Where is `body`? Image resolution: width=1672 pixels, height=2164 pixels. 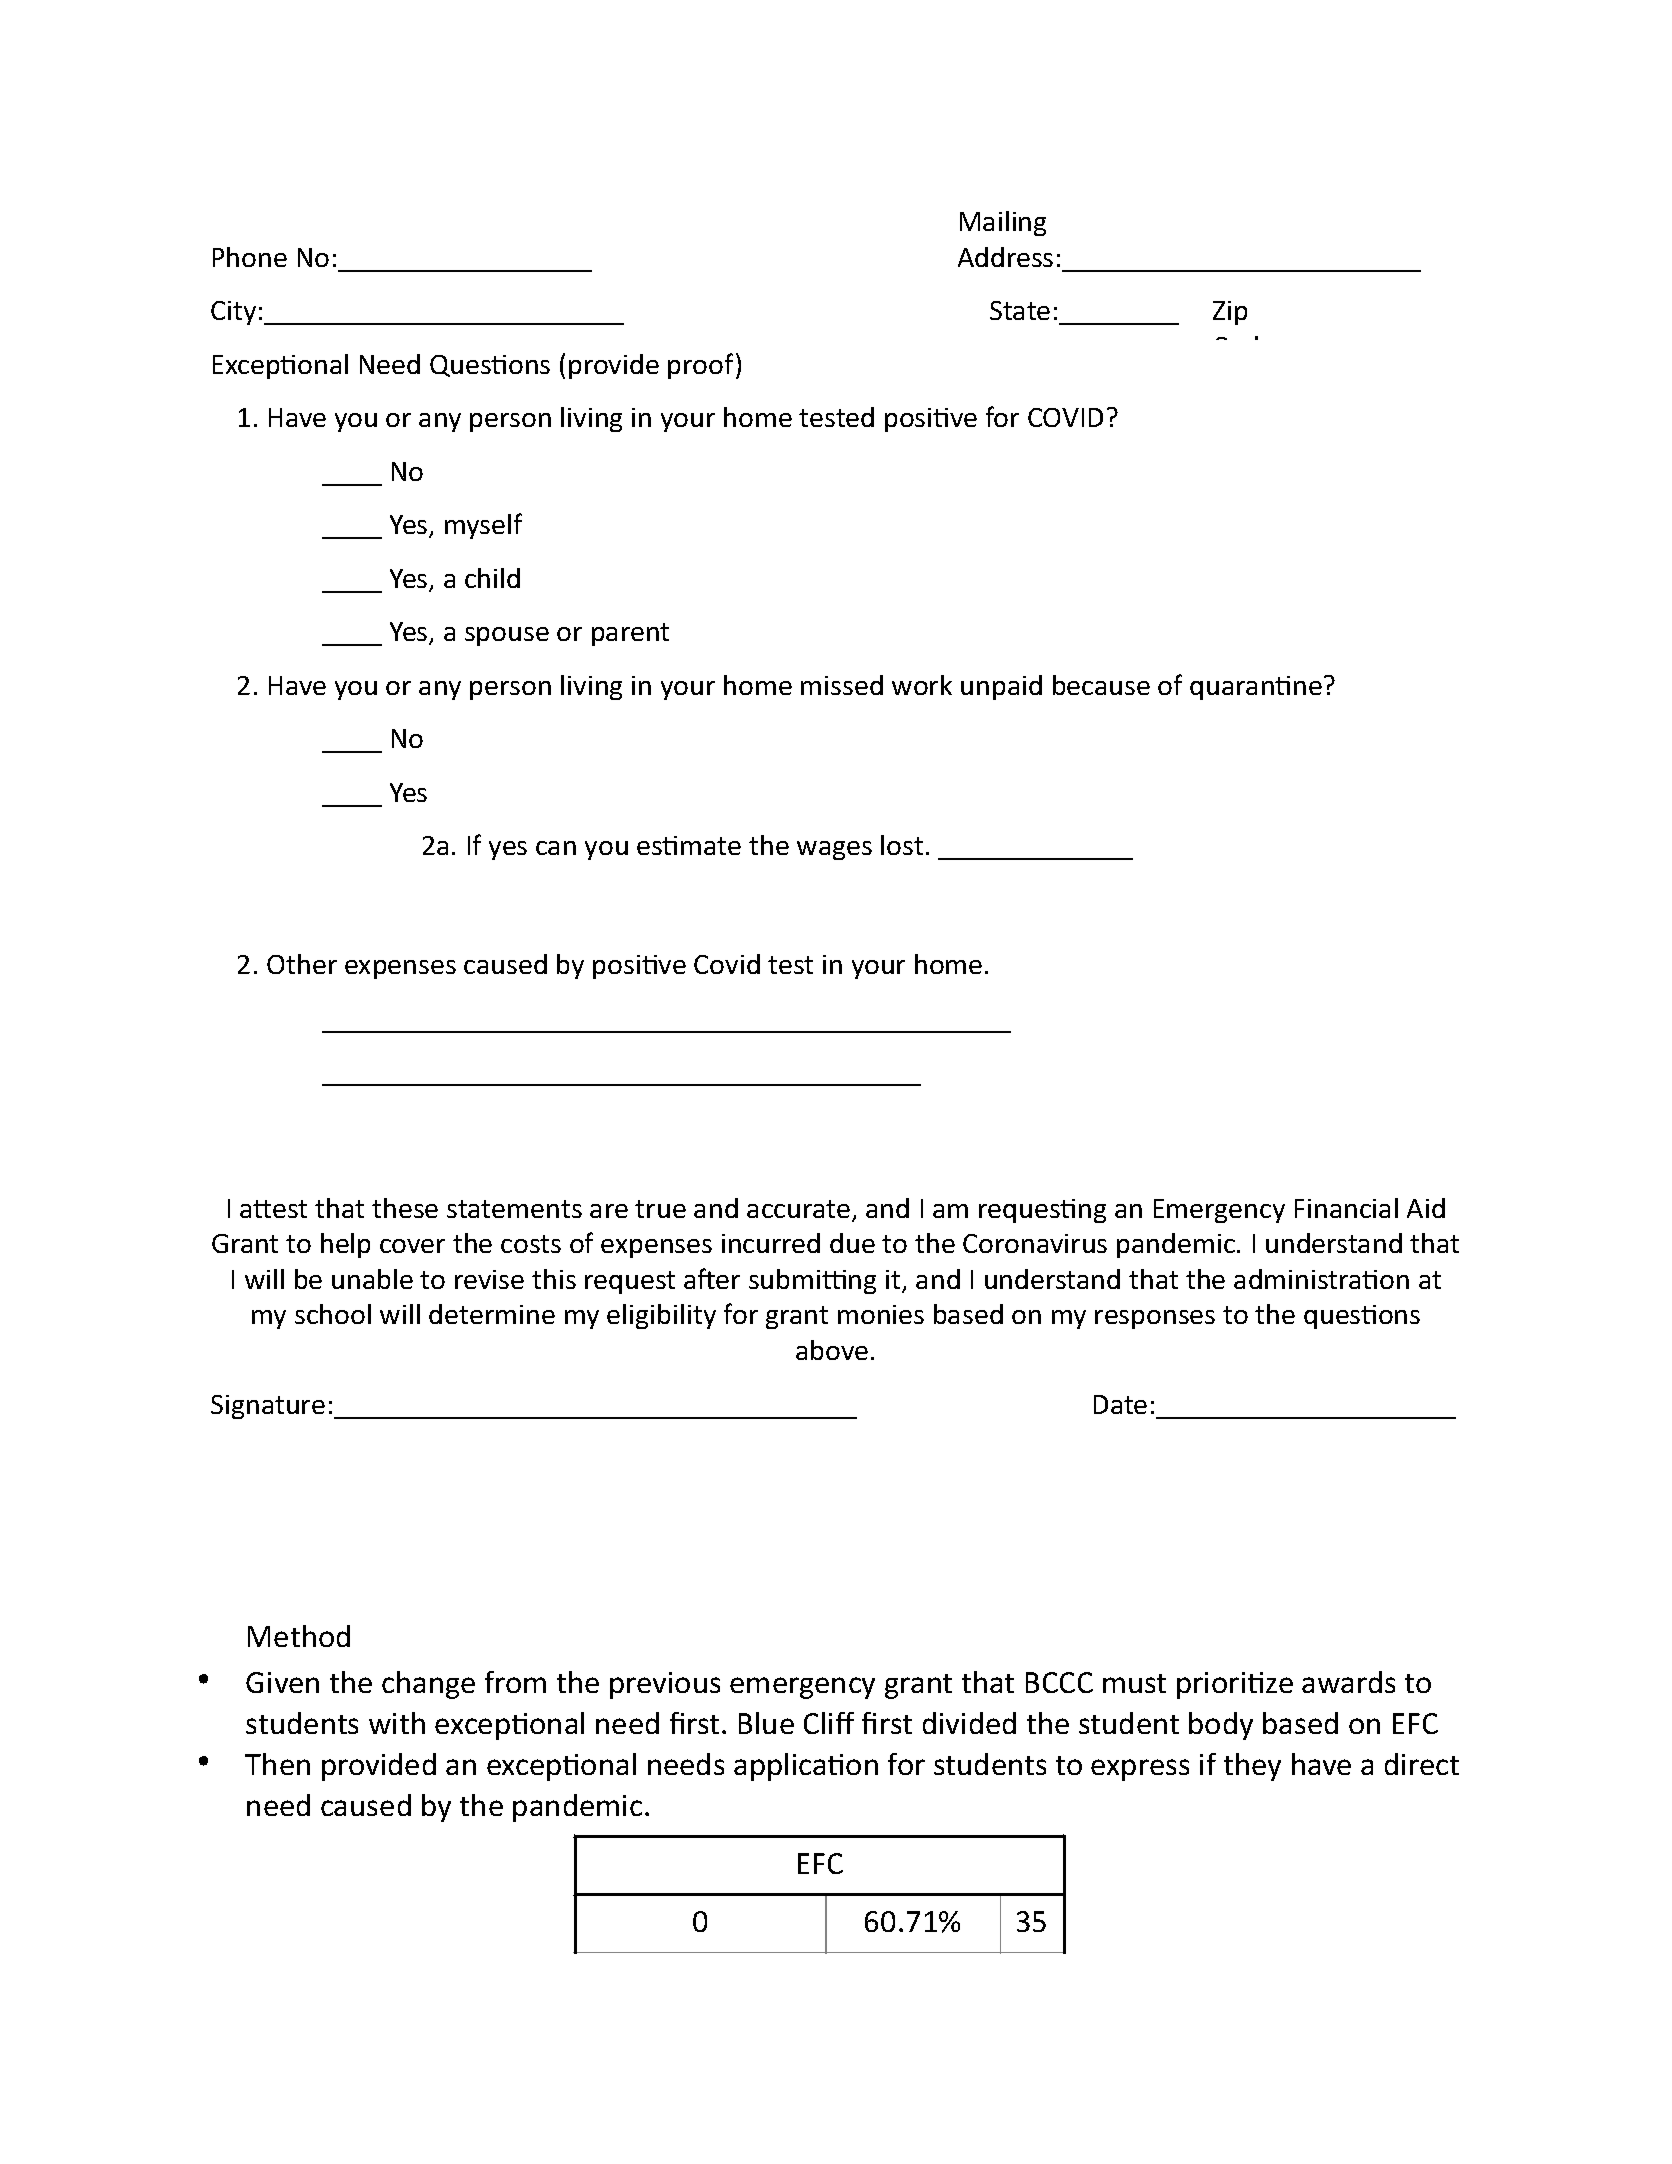 body is located at coordinates (1221, 1726).
